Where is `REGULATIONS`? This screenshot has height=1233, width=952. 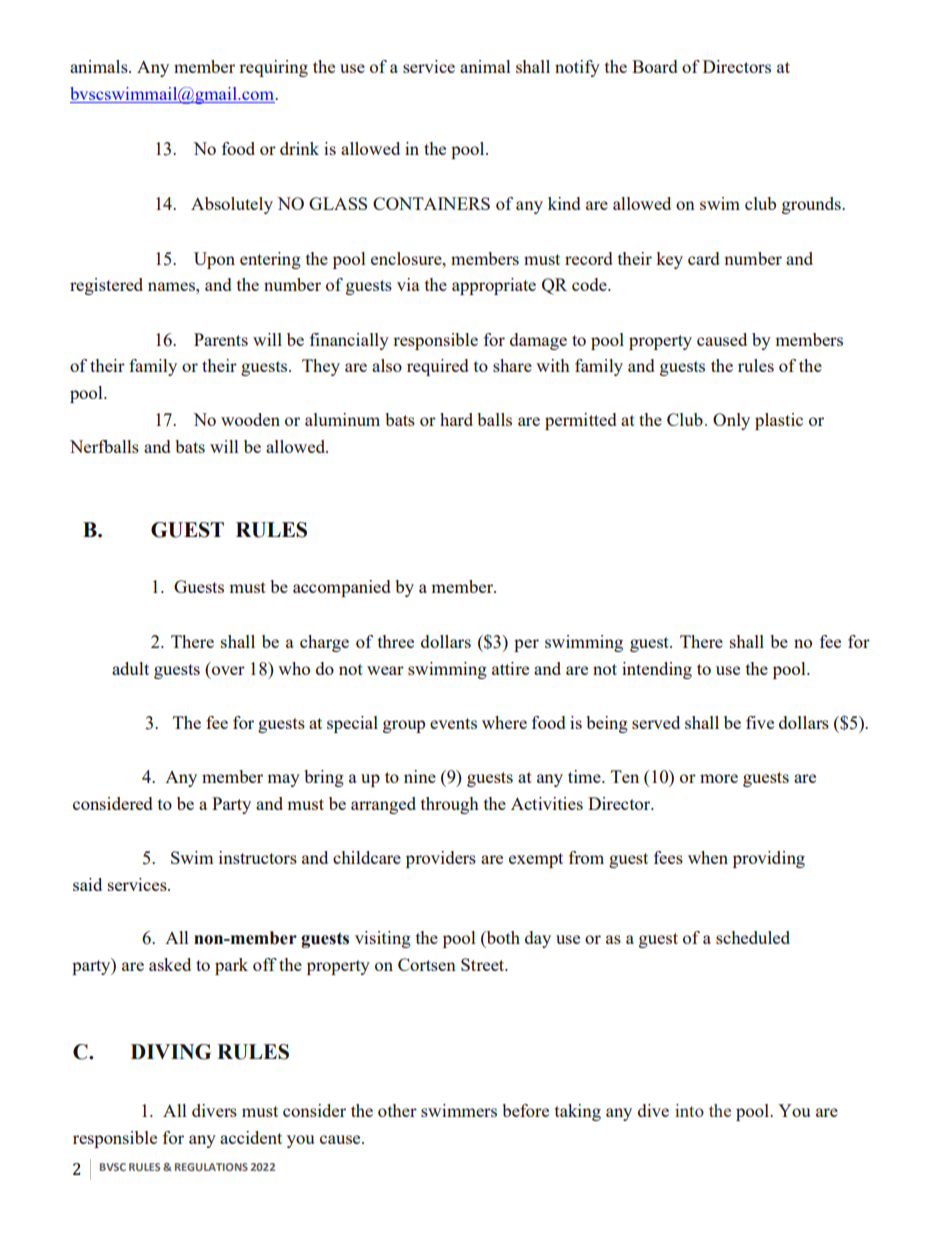 REGULATIONS is located at coordinates (211, 1167).
